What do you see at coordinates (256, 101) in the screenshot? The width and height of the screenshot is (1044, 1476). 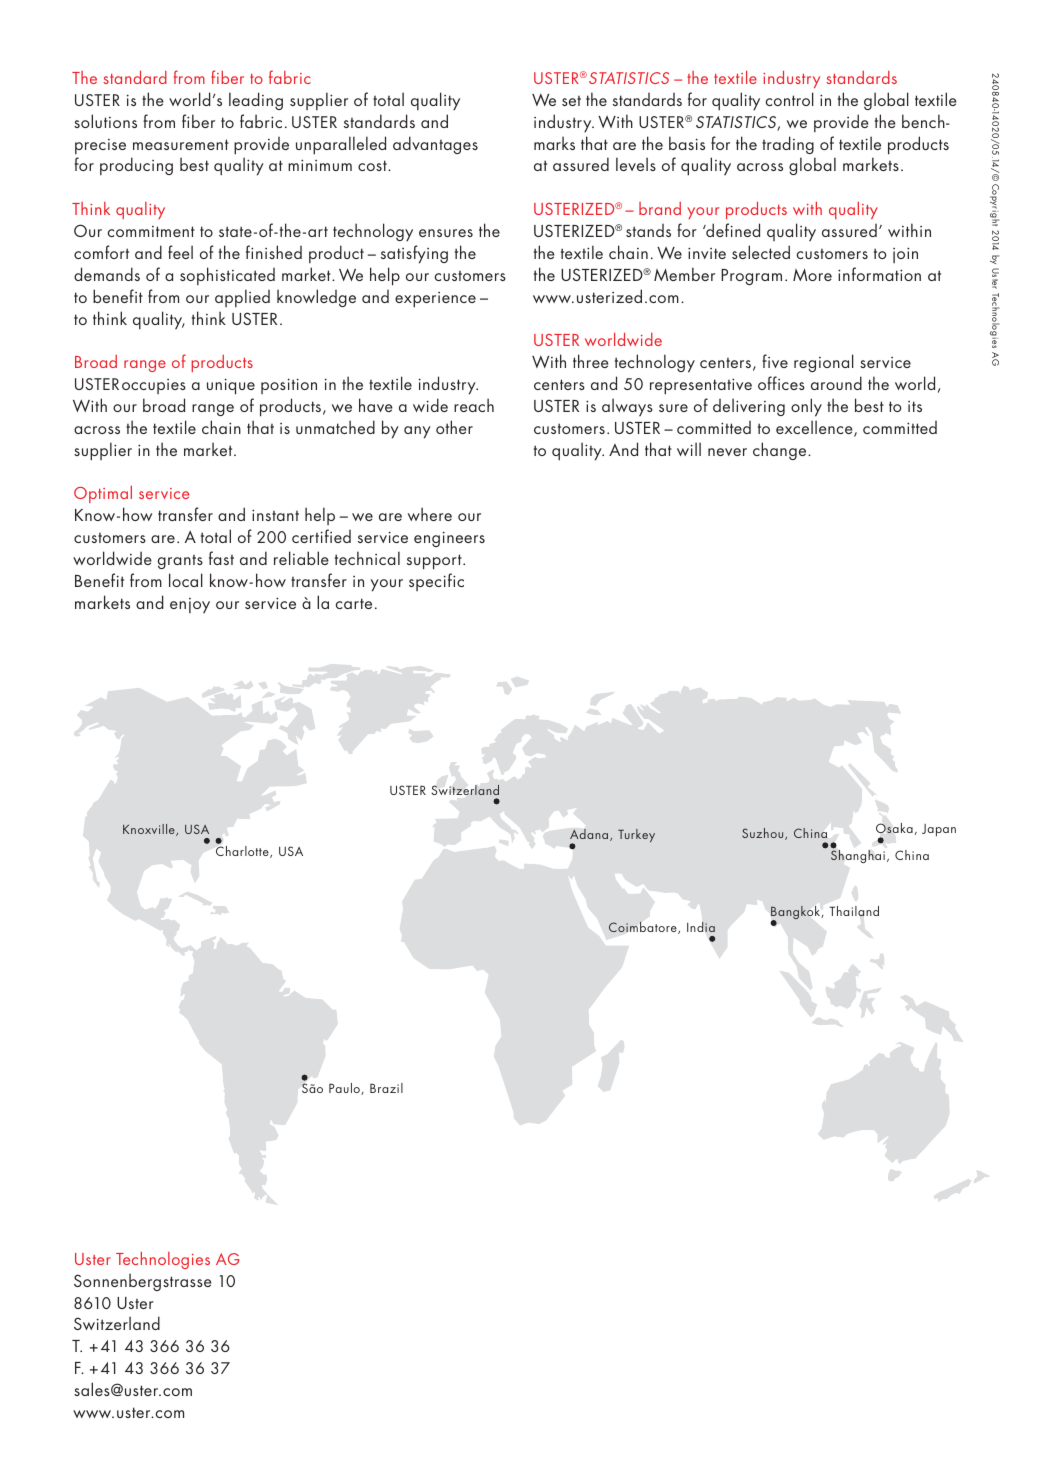 I see `leading` at bounding box center [256, 101].
